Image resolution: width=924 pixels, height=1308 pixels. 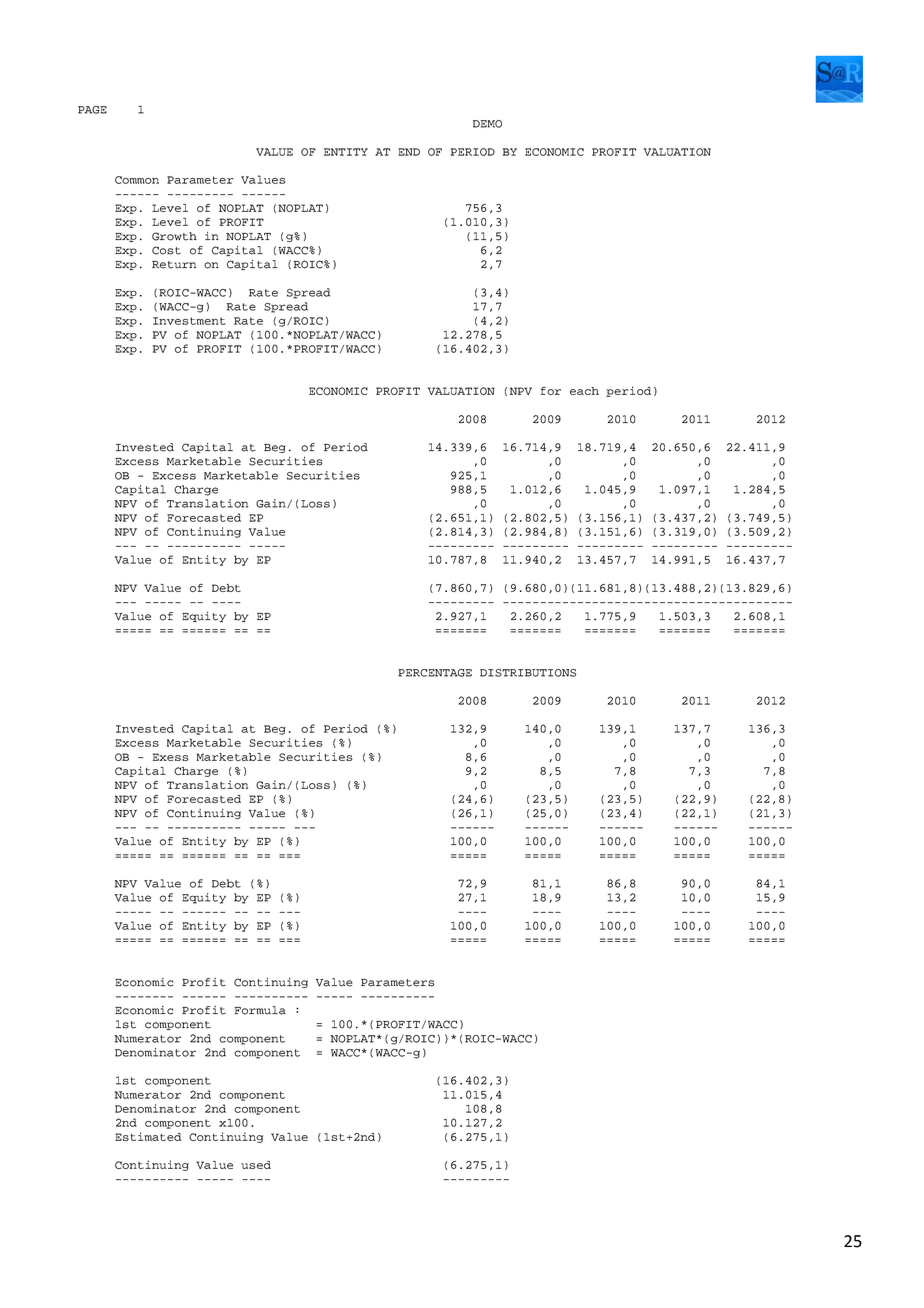 What do you see at coordinates (137, 180) in the screenshot?
I see `Common` at bounding box center [137, 180].
